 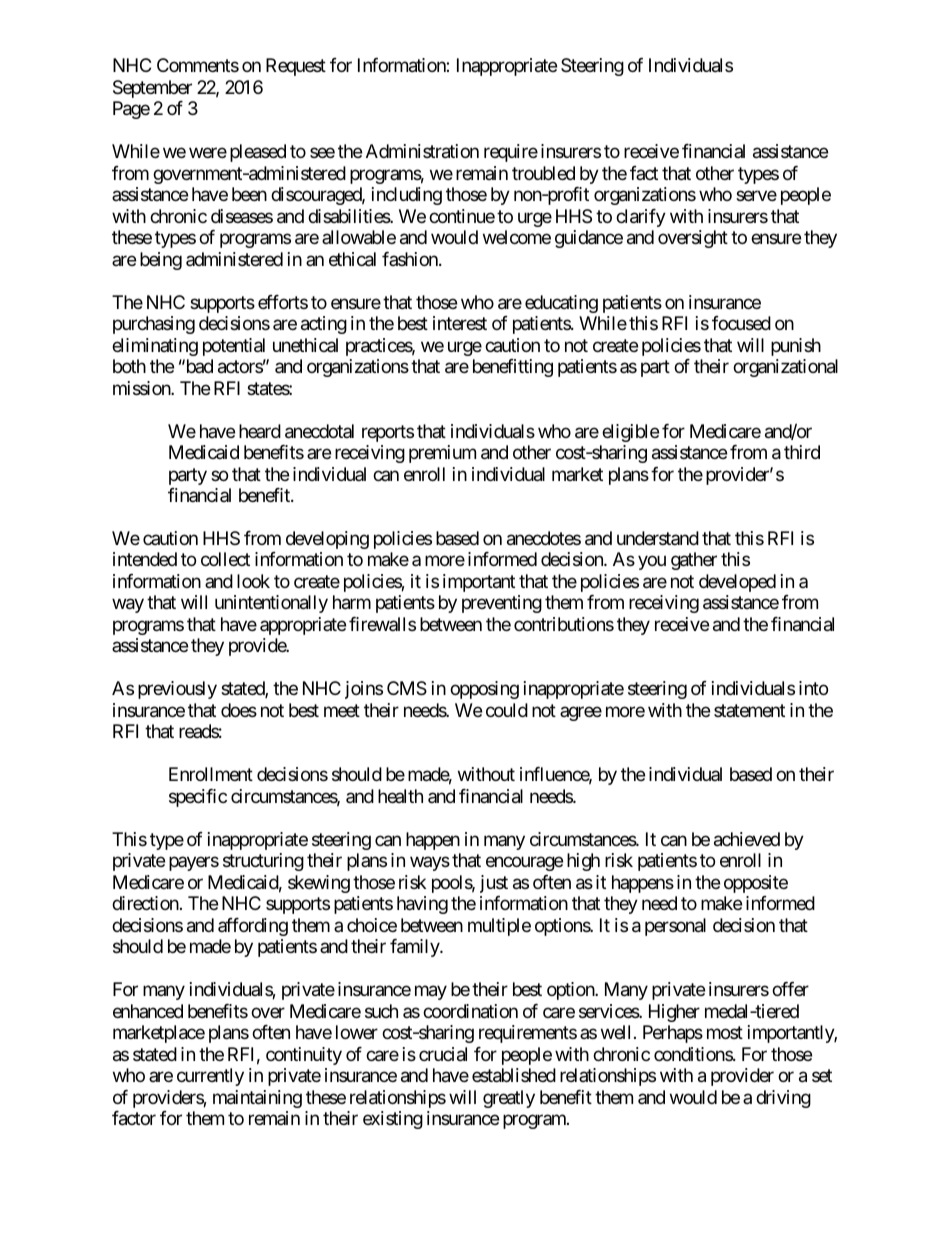 I want to click on heard, so click(x=260, y=431).
